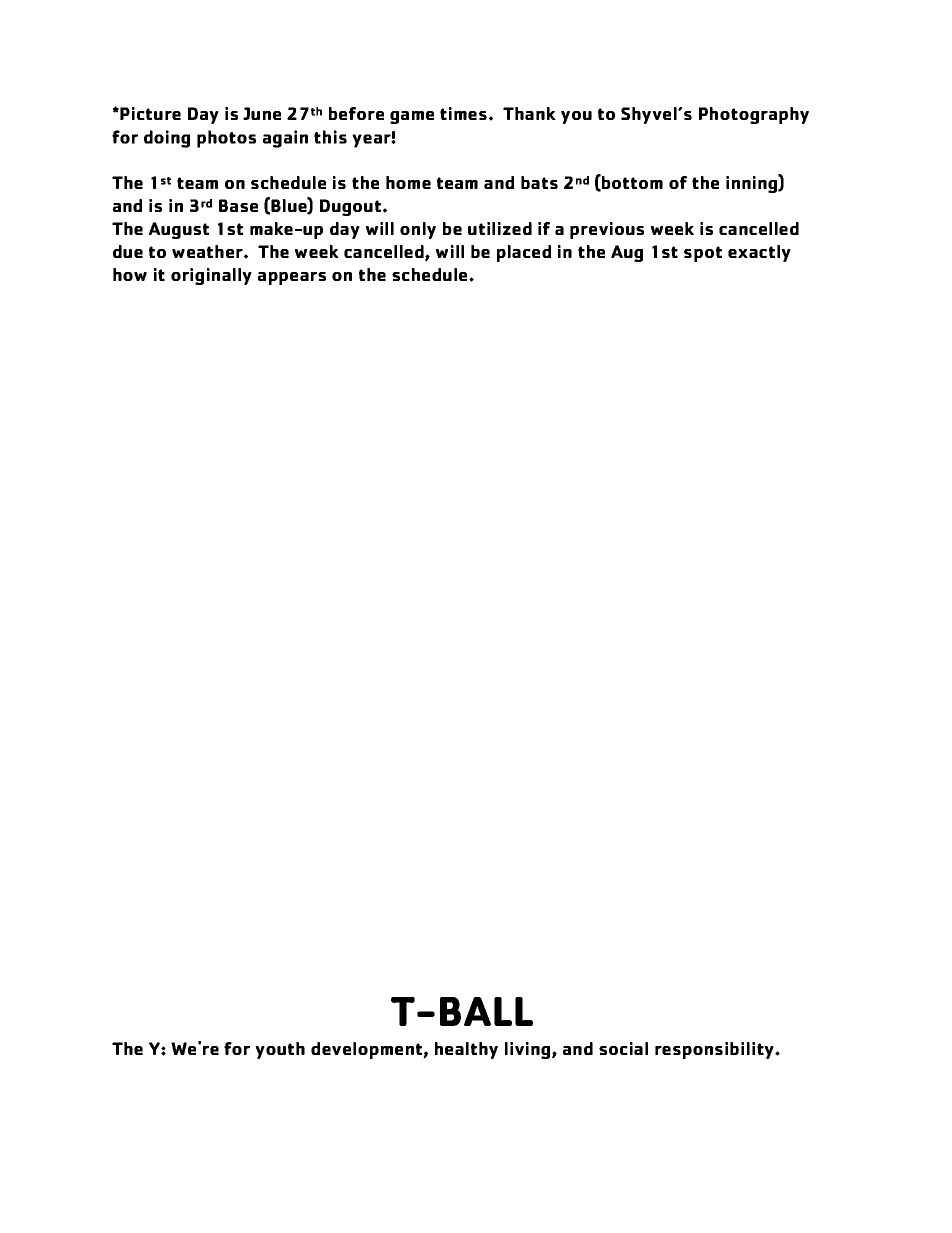 Image resolution: width=952 pixels, height=1233 pixels. What do you see at coordinates (703, 254) in the document?
I see `spot` at bounding box center [703, 254].
